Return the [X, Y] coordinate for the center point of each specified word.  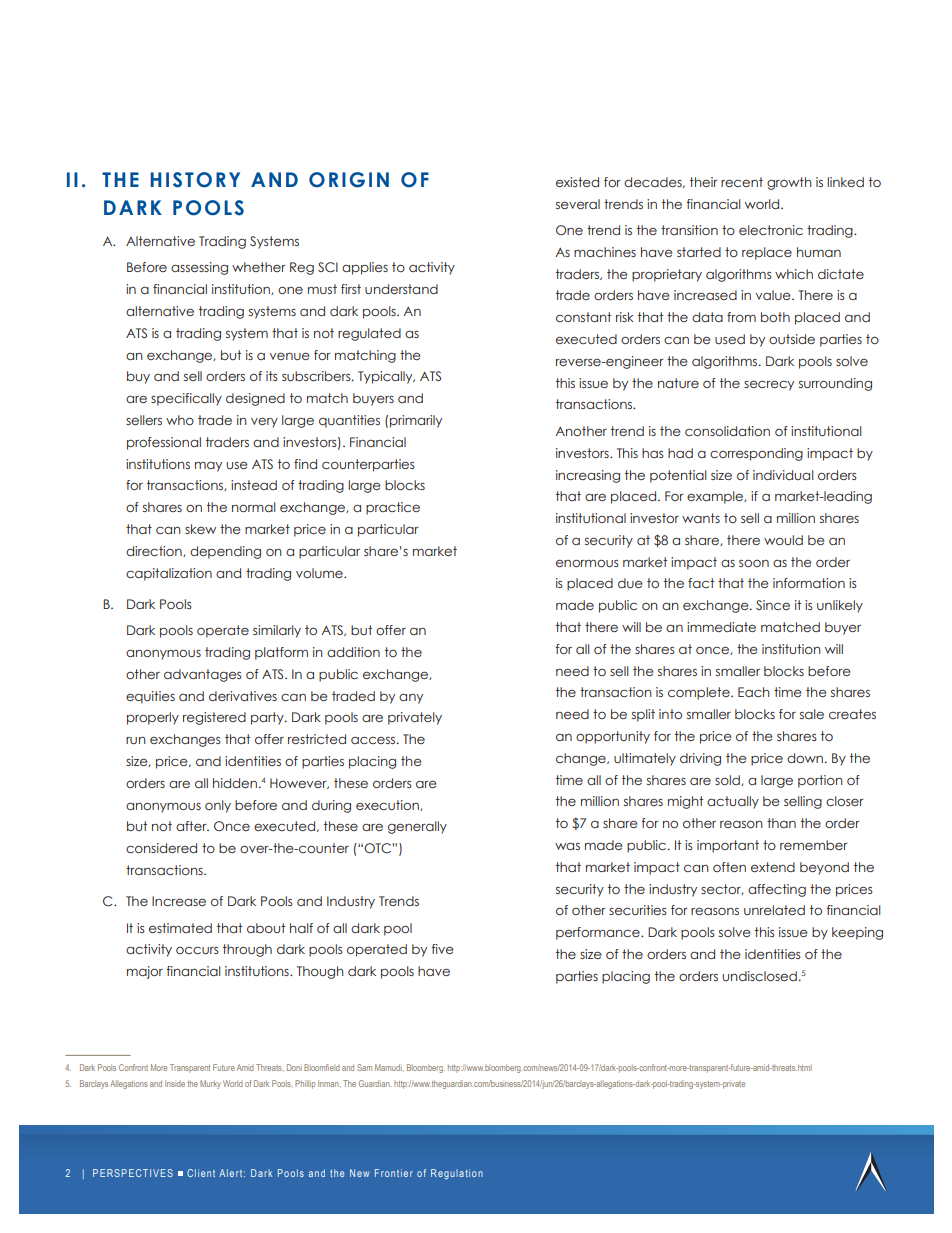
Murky [210, 1084]
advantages [203, 675]
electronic [771, 230]
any [411, 699]
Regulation [457, 1174]
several [578, 204]
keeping [857, 933]
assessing [199, 268]
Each [754, 692]
